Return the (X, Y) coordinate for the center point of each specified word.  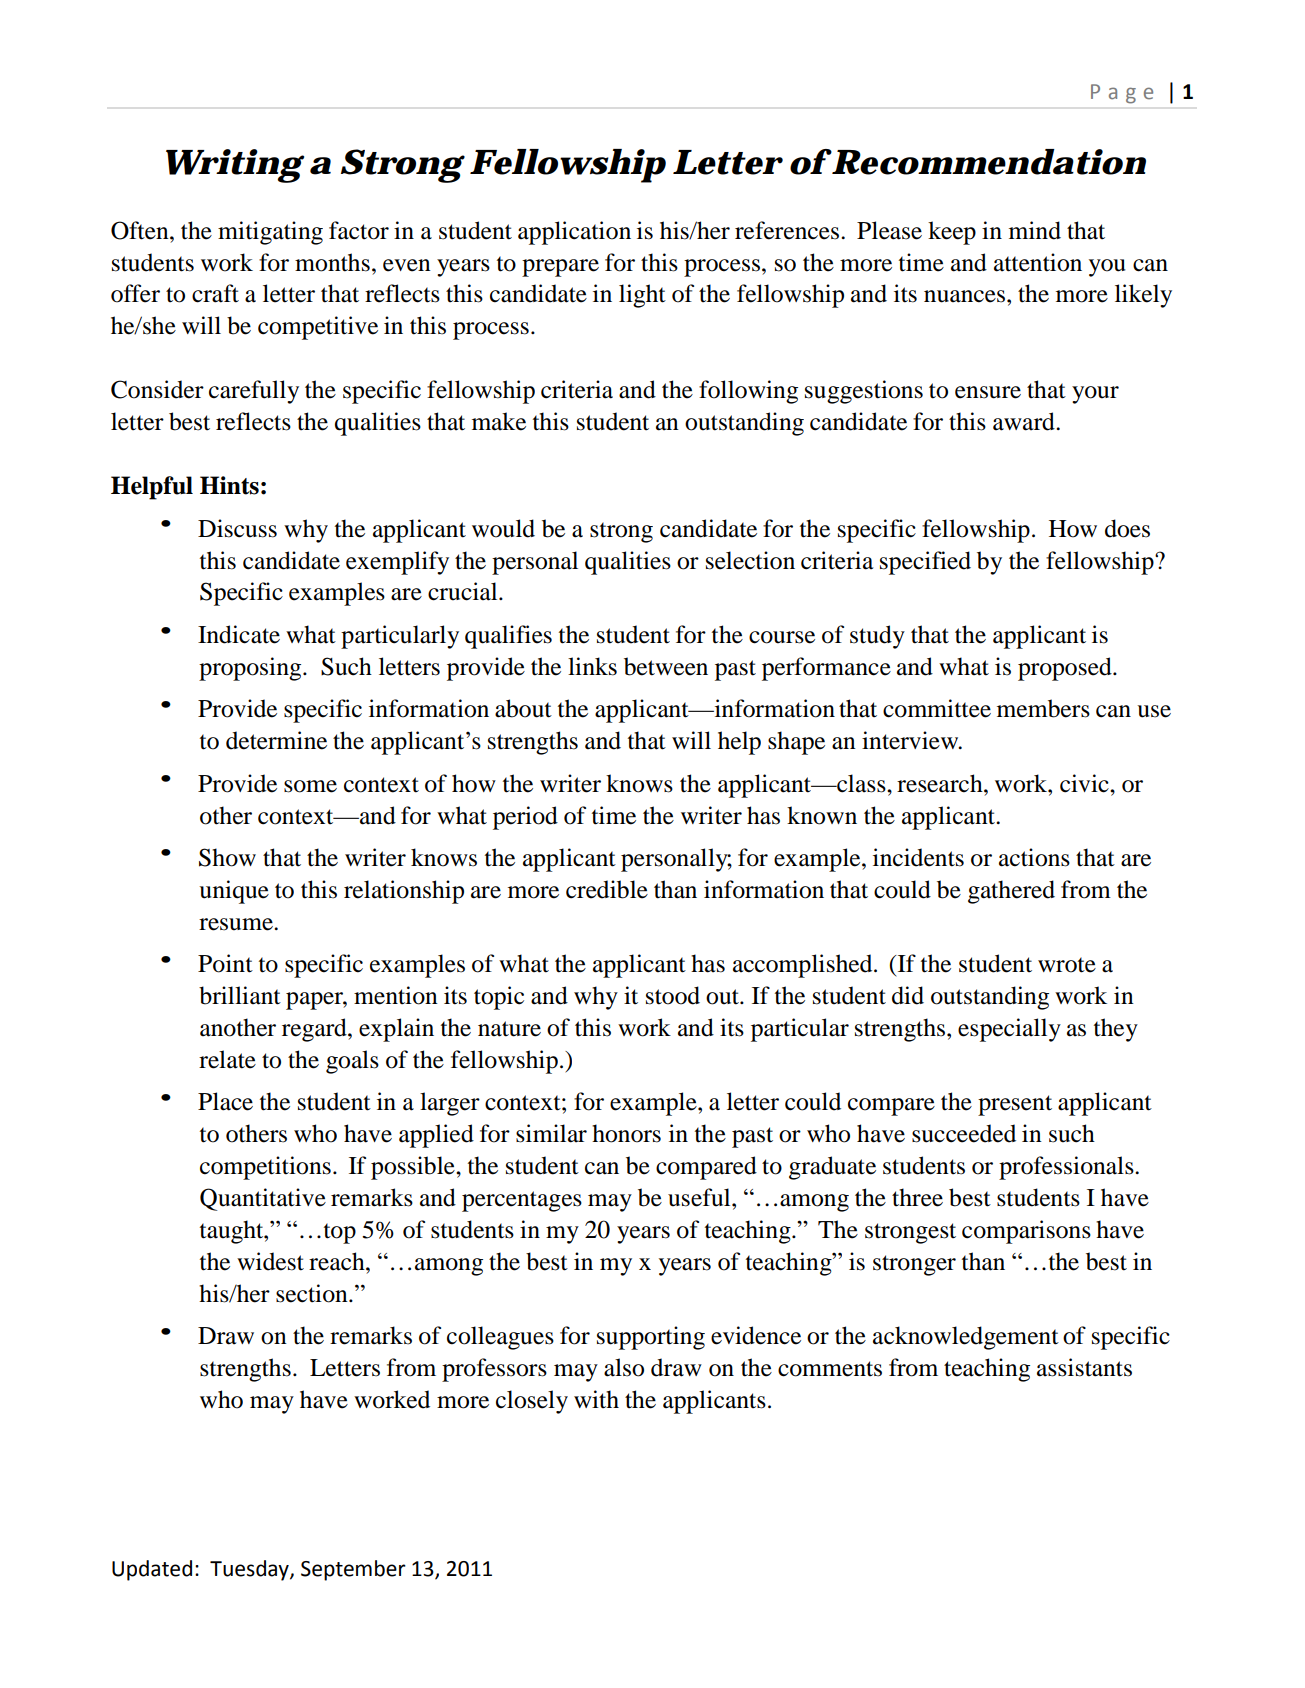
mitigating (270, 233)
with (596, 1399)
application (574, 233)
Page (1122, 94)
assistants (1084, 1367)
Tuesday (250, 1570)
